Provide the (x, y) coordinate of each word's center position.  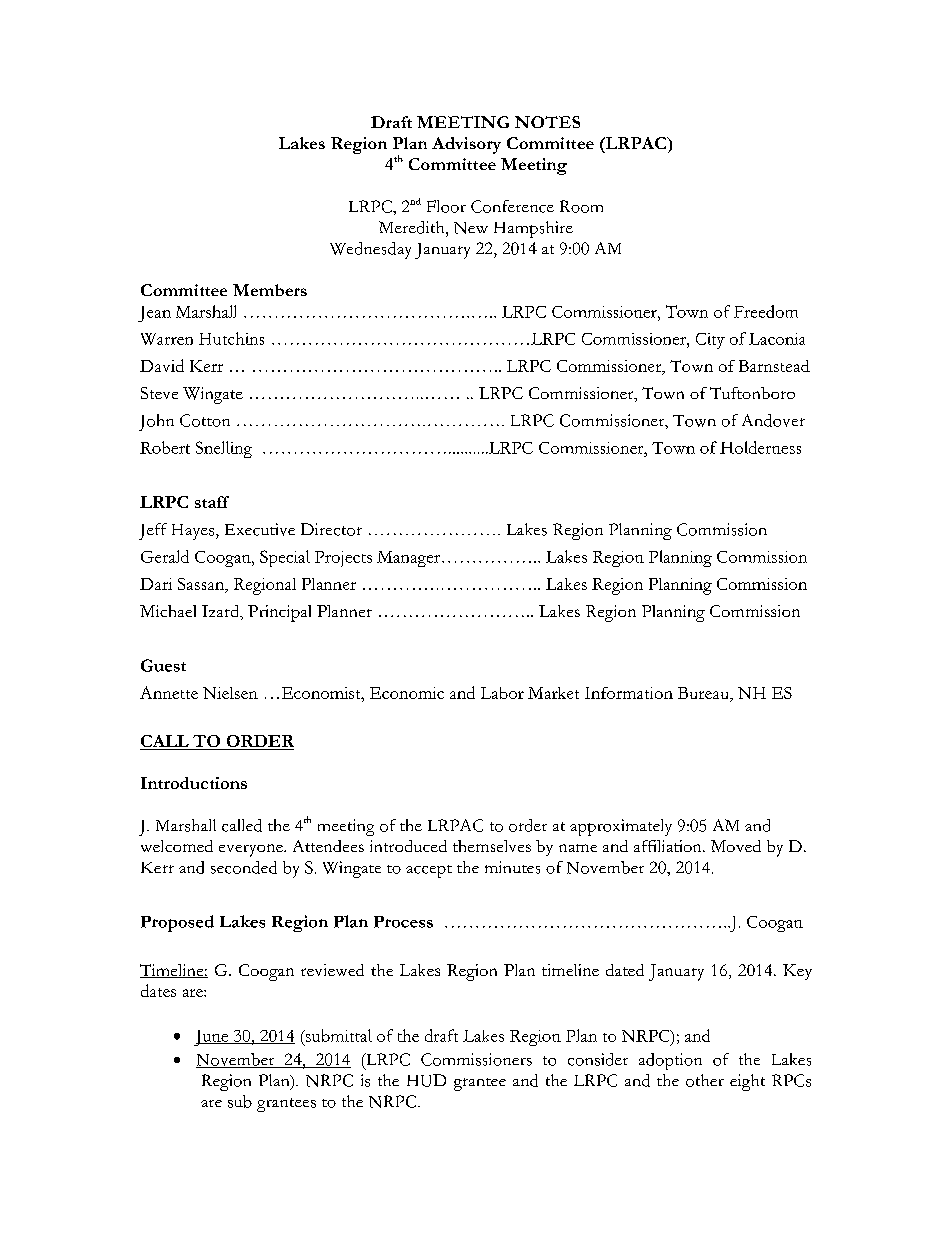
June (212, 1038)
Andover (773, 420)
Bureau (704, 693)
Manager (408, 559)
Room (581, 206)
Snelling (224, 449)
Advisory (466, 145)
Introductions (194, 783)
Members (270, 290)
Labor (502, 693)
